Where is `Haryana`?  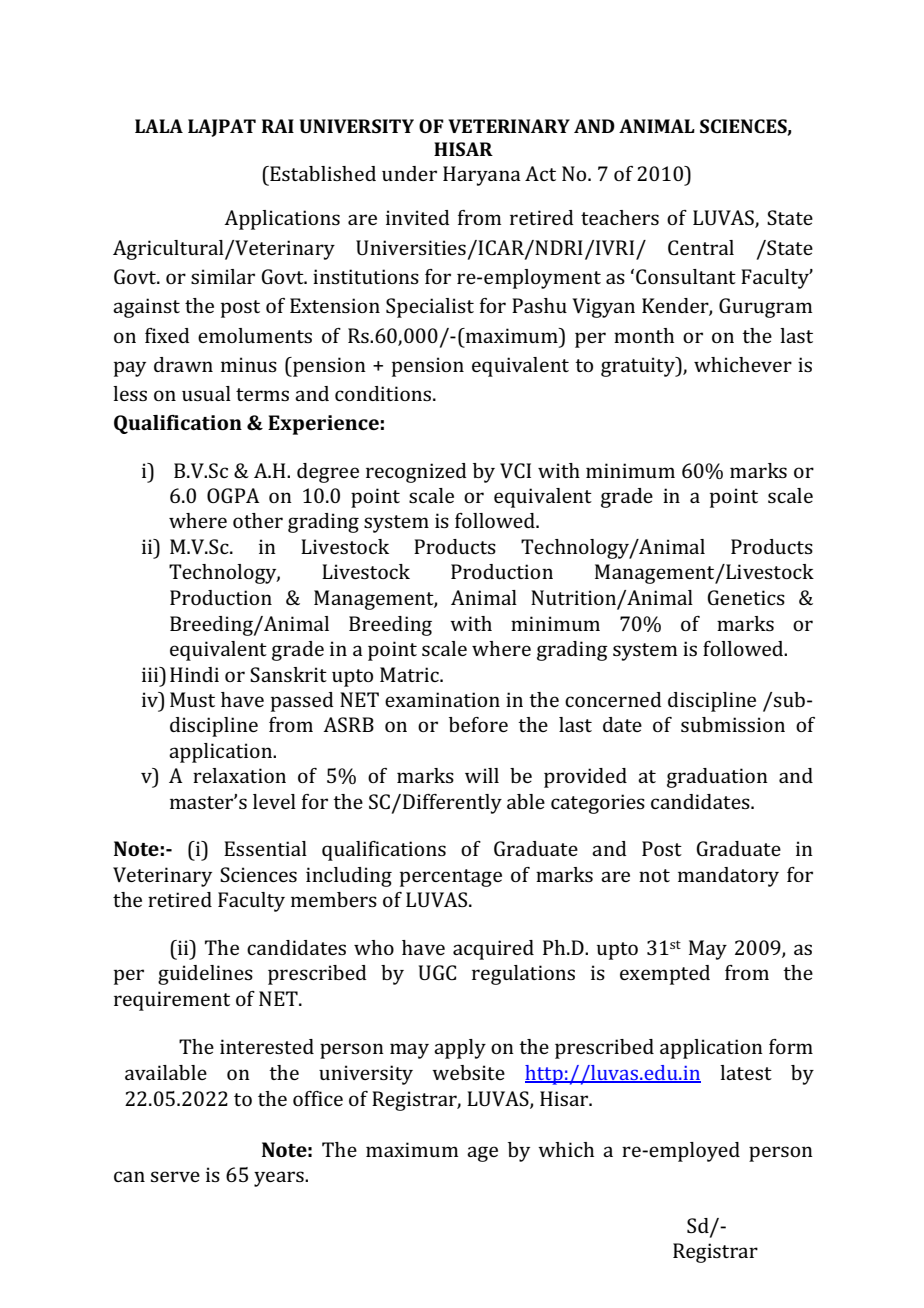 Haryana is located at coordinates (482, 176).
